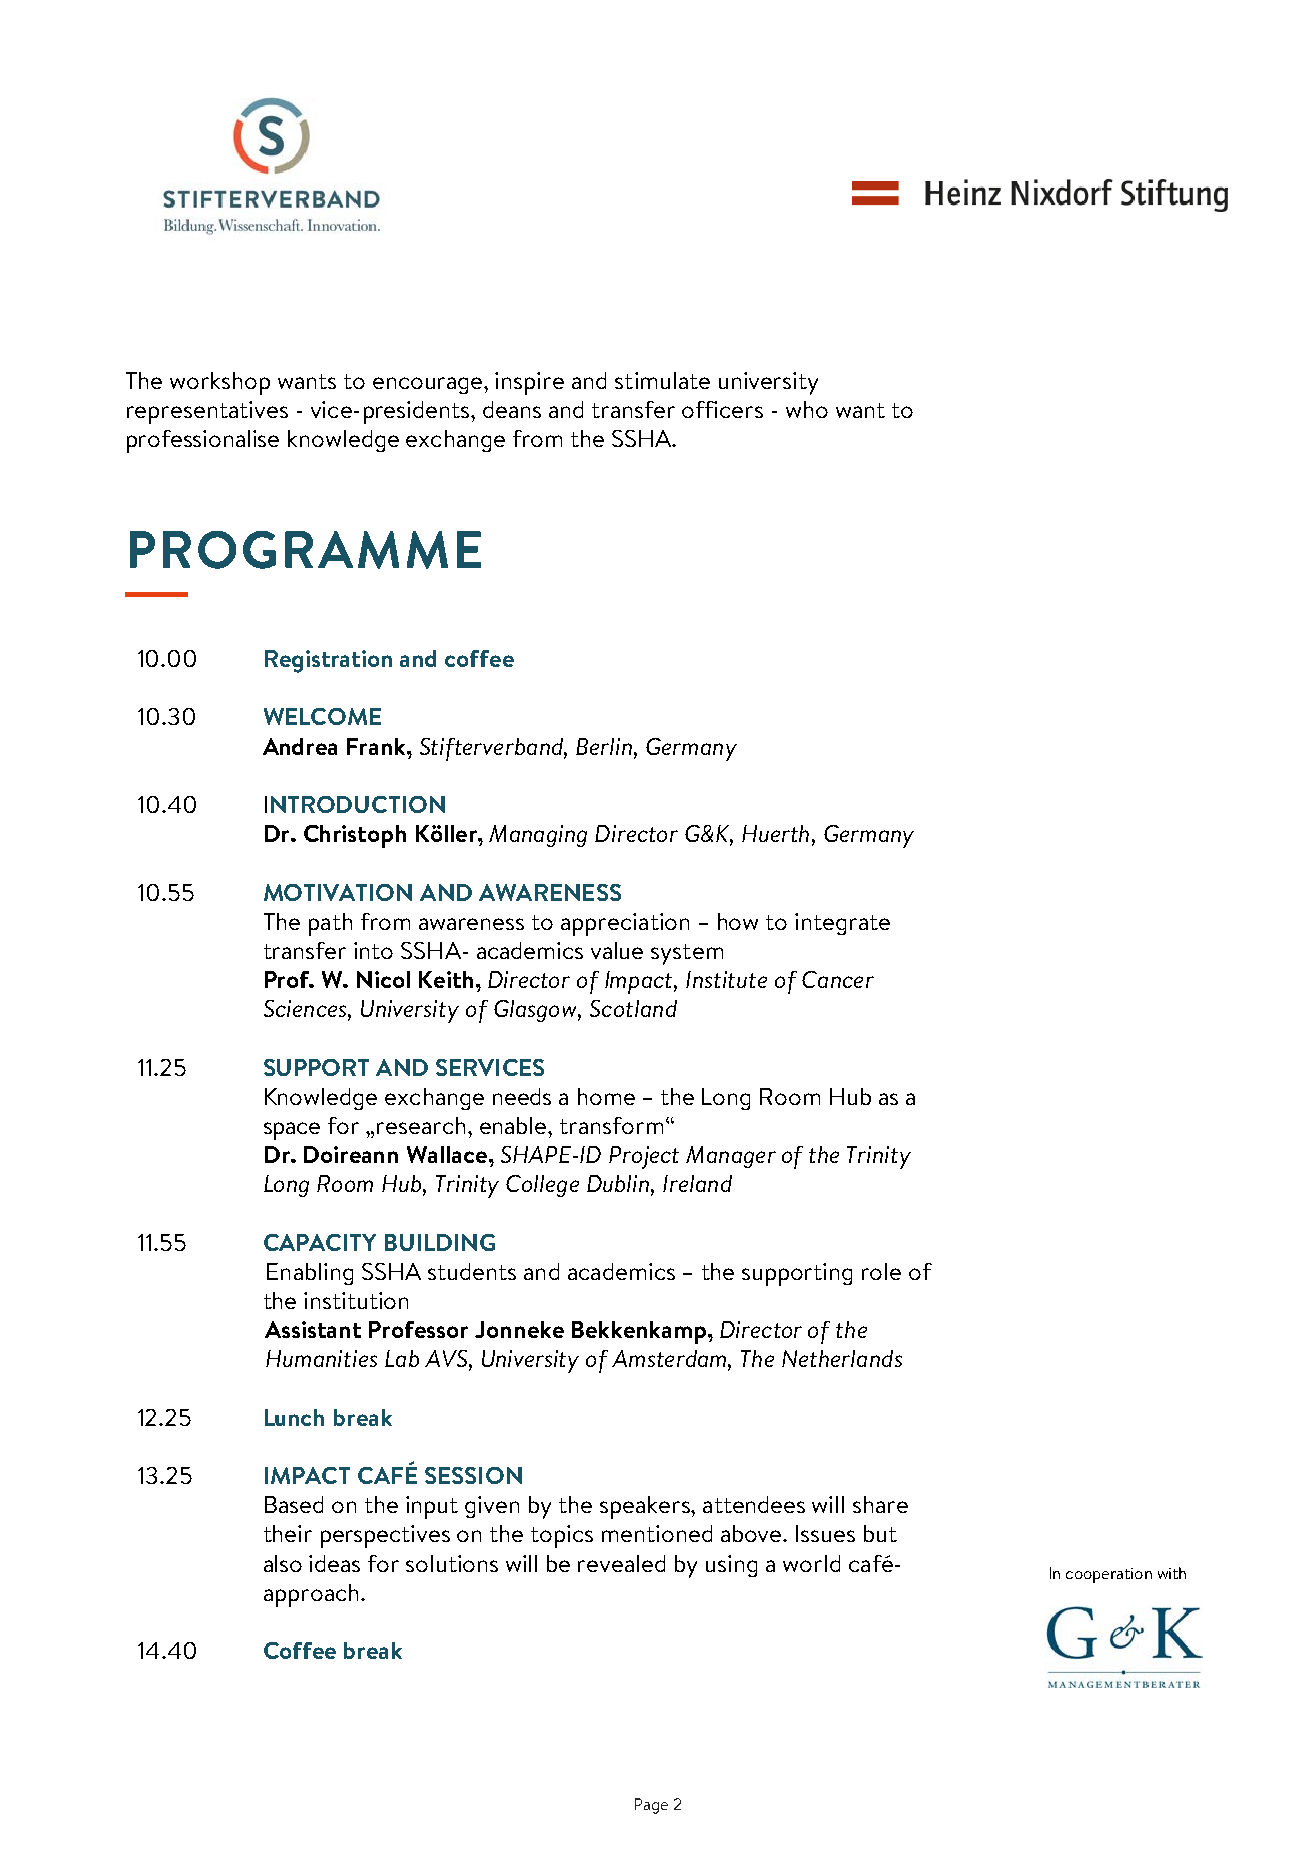 The width and height of the screenshot is (1316, 1861). I want to click on Cancer, so click(838, 979).
